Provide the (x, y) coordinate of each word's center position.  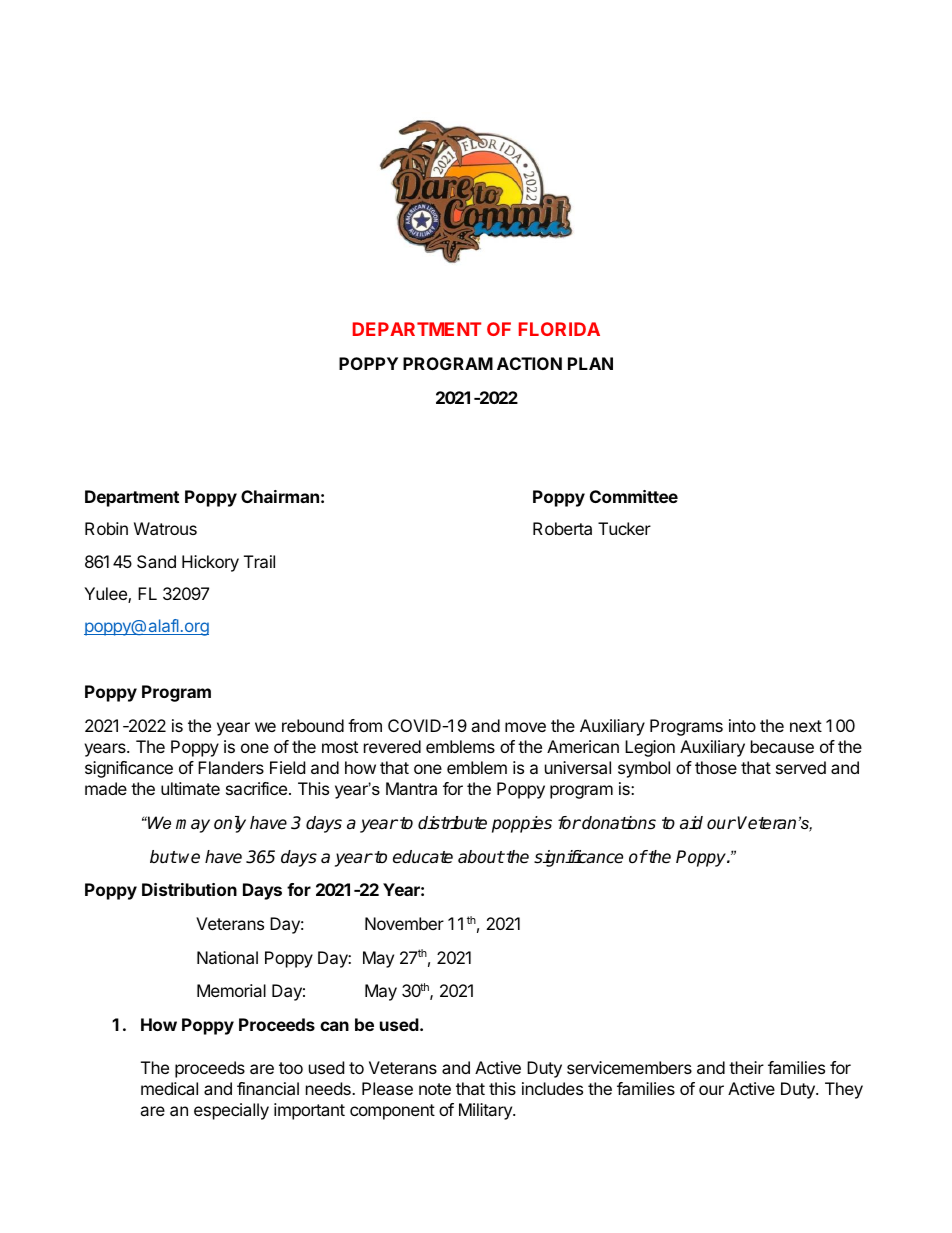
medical (169, 1088)
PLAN (590, 363)
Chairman (280, 496)
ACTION (529, 363)
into (742, 725)
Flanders (231, 767)
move (525, 727)
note (435, 1089)
